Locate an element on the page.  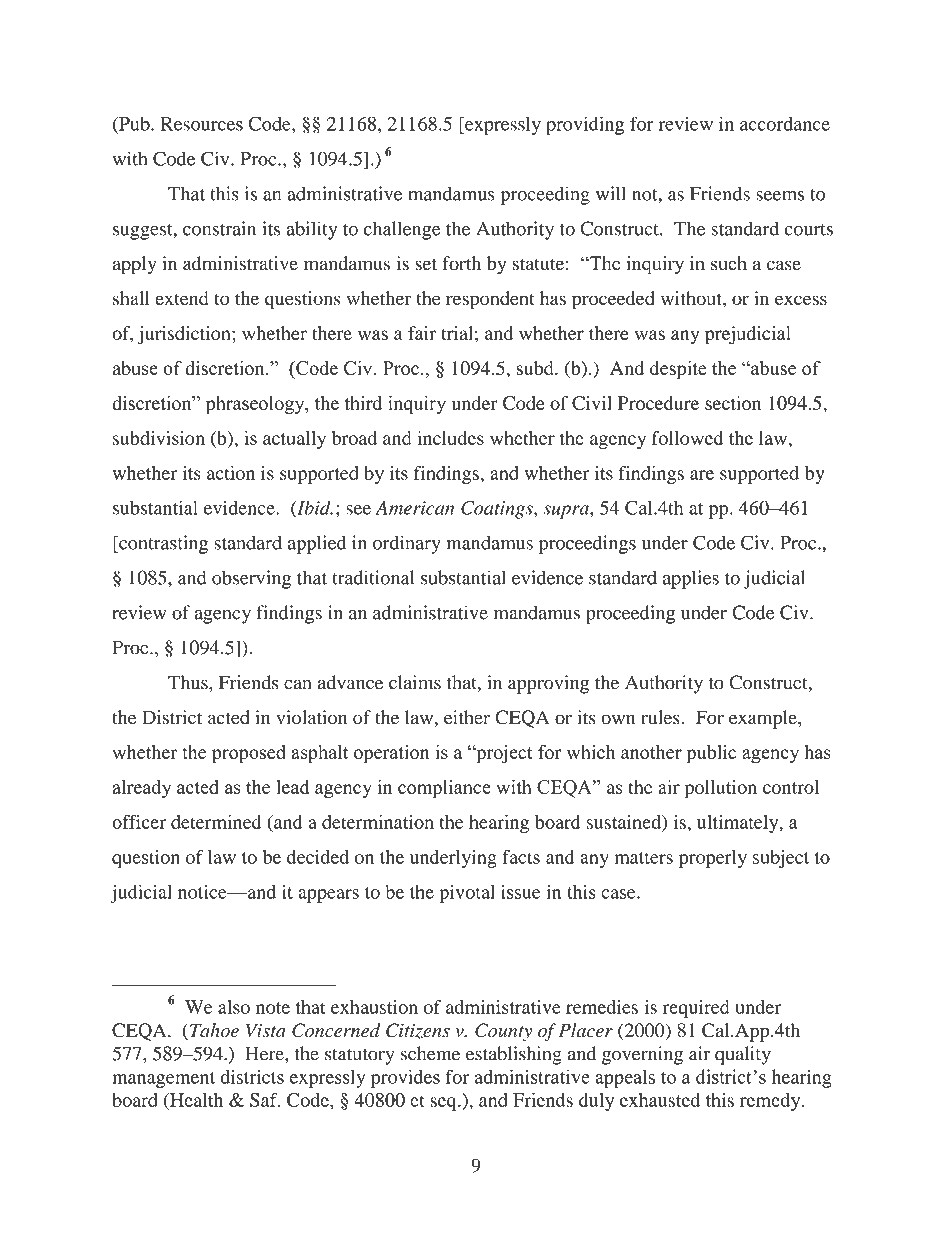
compliance is located at coordinates (444, 788).
